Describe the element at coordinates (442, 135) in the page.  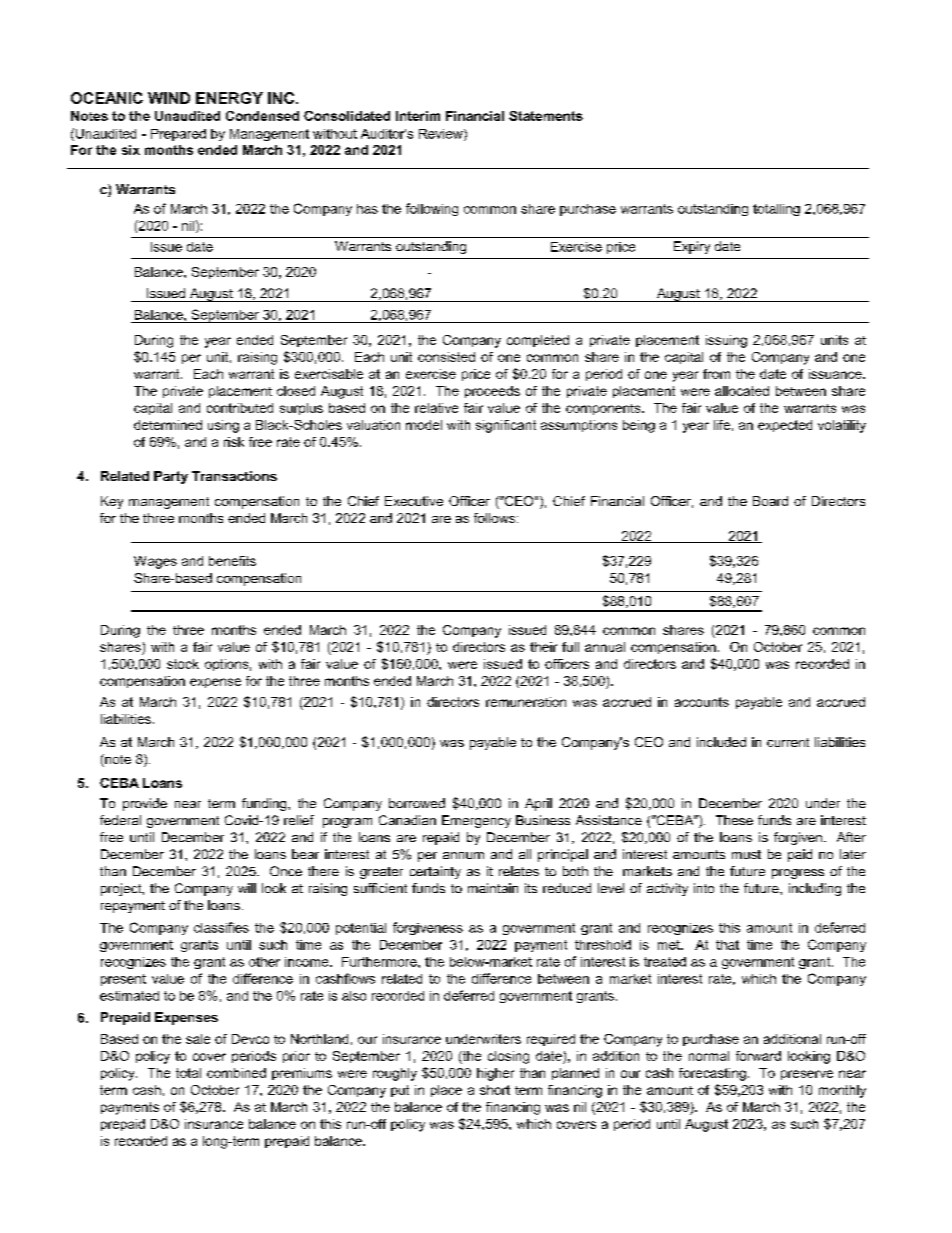
I see `Review` at that location.
